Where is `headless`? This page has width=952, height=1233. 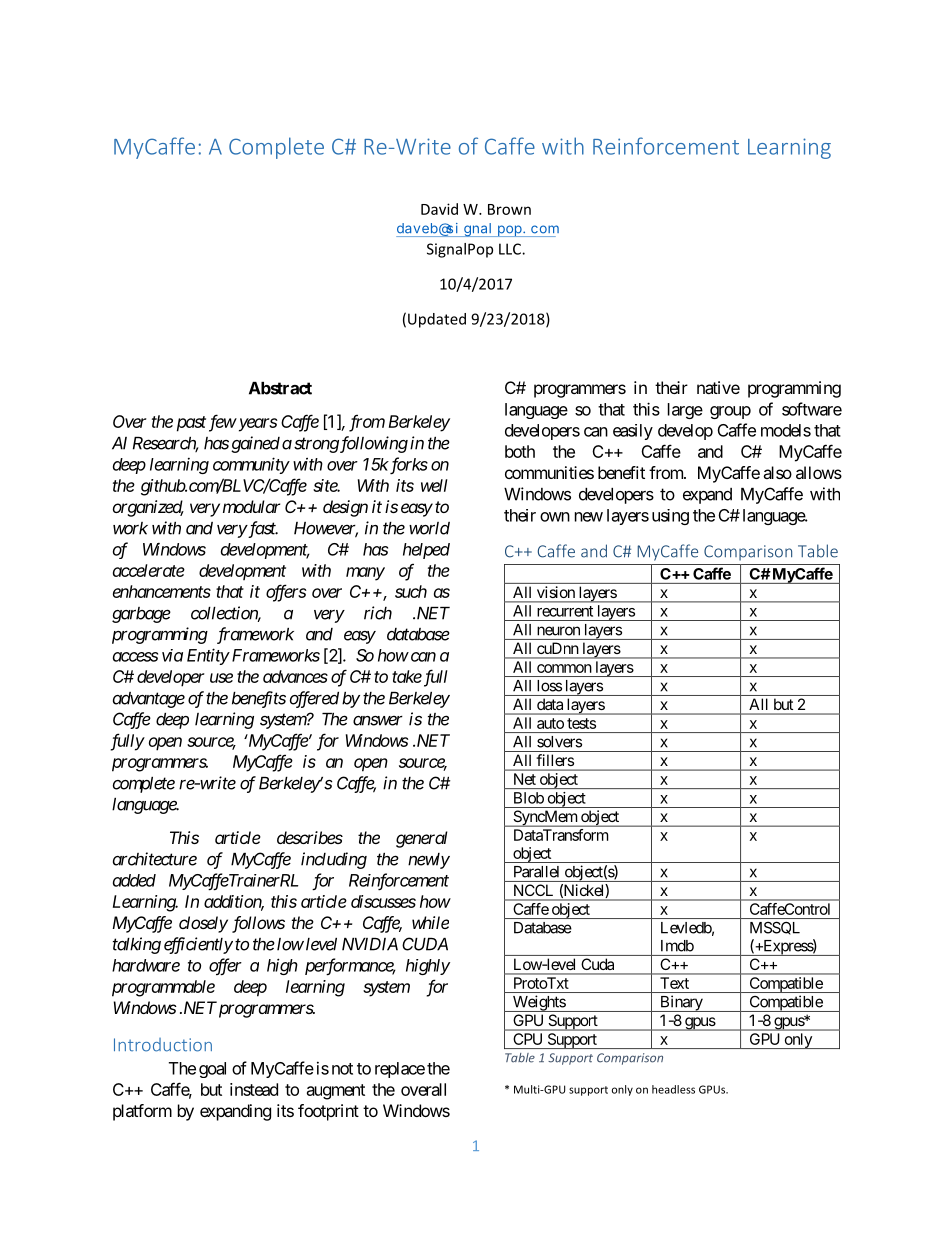
headless is located at coordinates (673, 1089).
